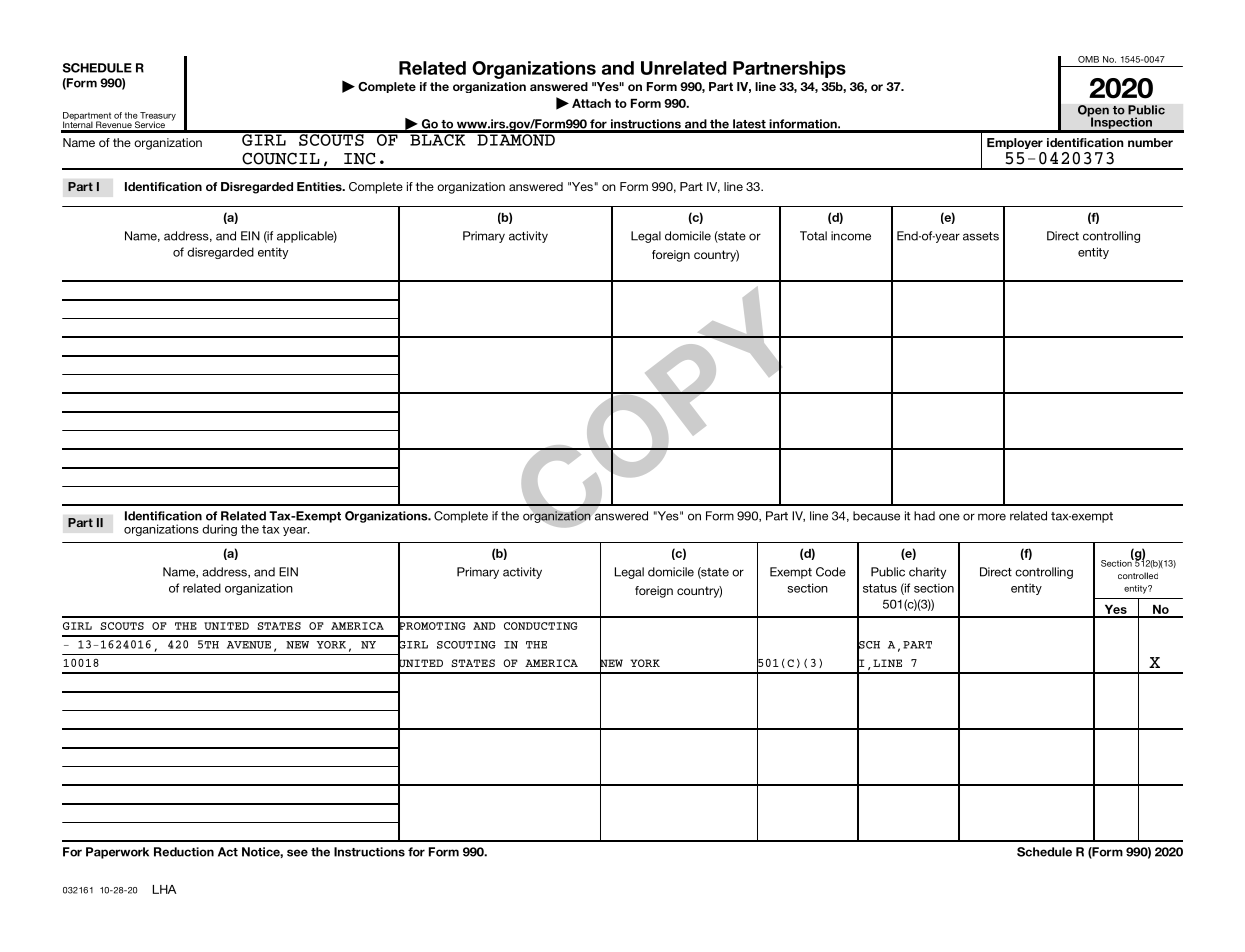 The image size is (1245, 952). What do you see at coordinates (320, 186) in the image?
I see `Entities` at bounding box center [320, 186].
